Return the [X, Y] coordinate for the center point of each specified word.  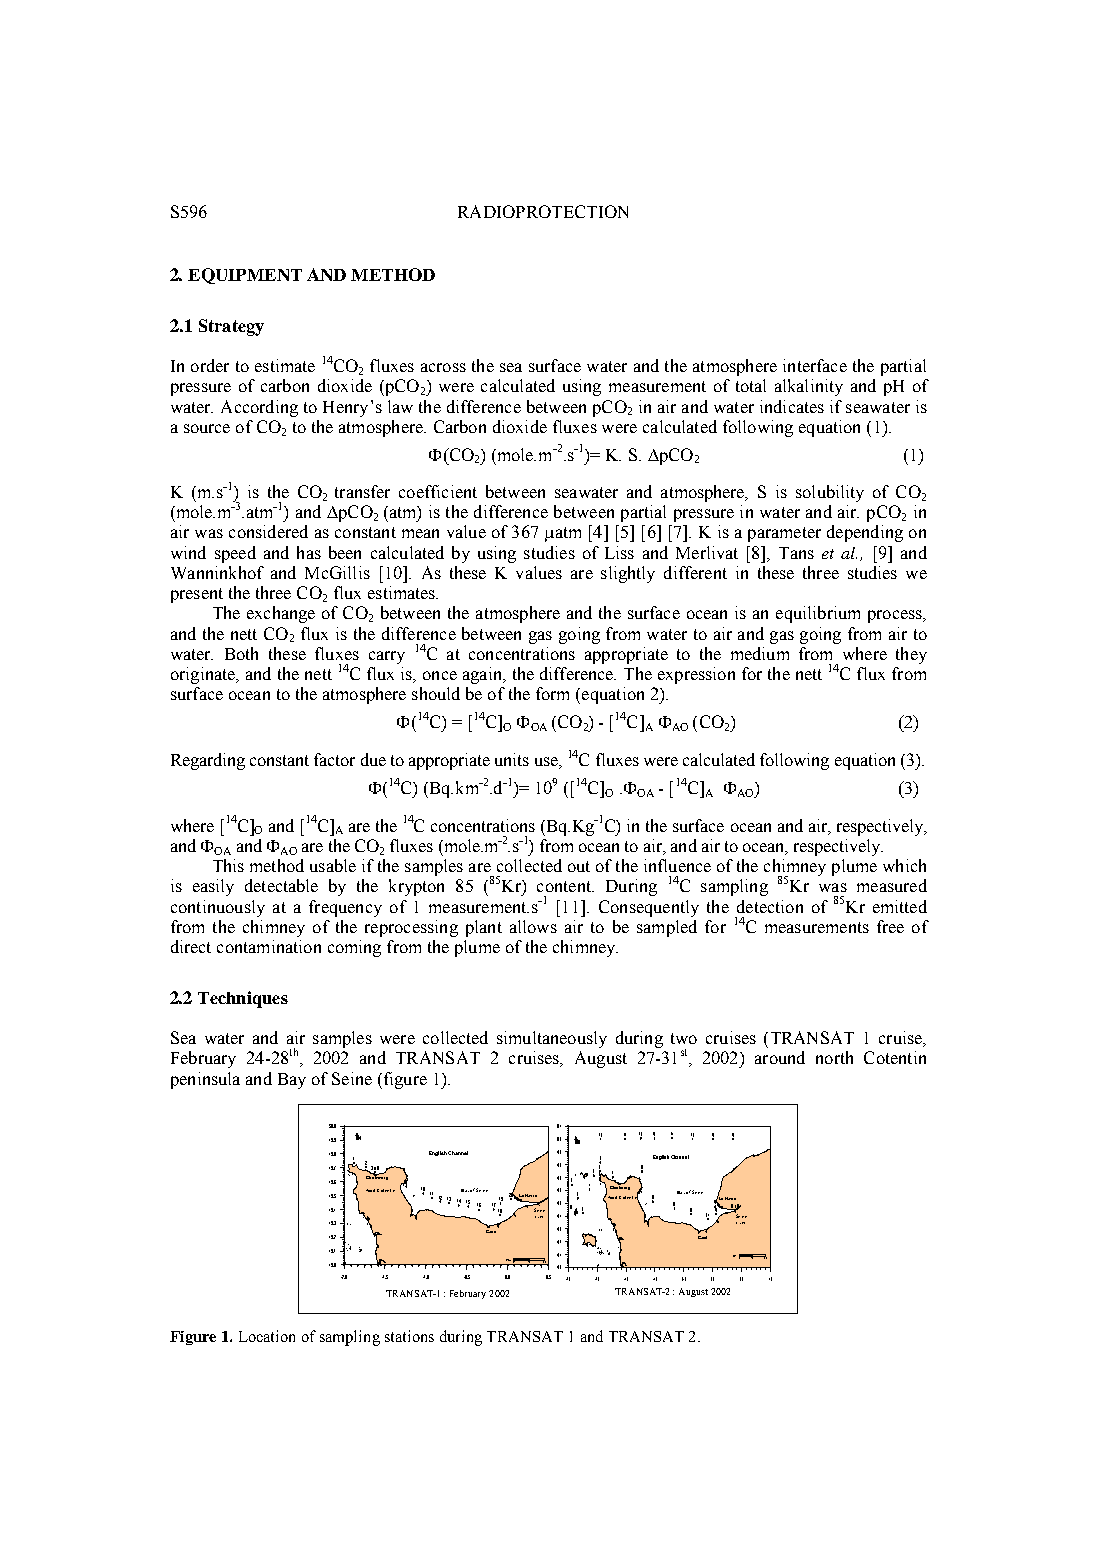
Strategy [231, 327]
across [443, 367]
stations [409, 1336]
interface [815, 365]
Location [267, 1336]
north [834, 1057]
